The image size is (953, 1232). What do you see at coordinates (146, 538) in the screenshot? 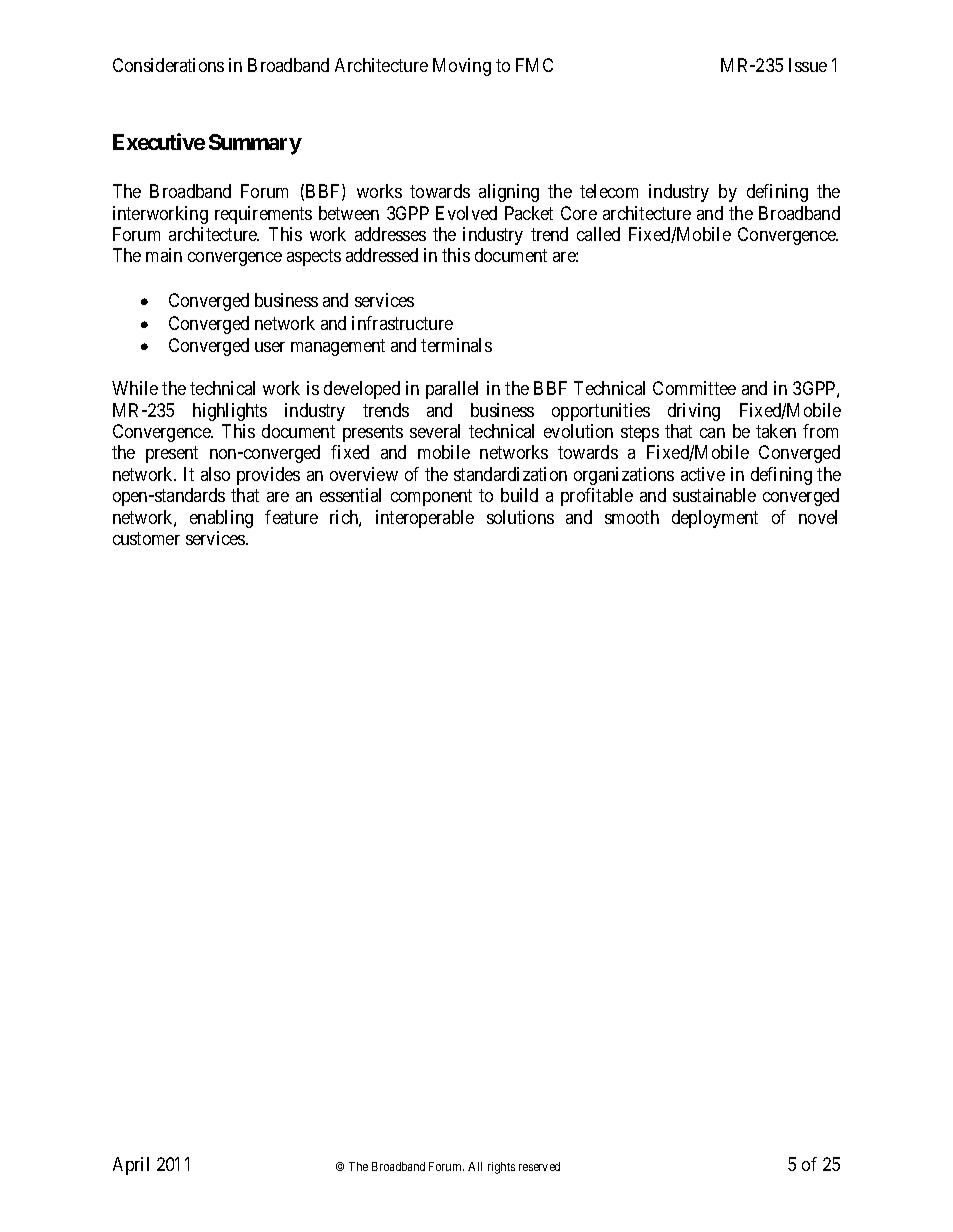
I see `customer` at bounding box center [146, 538].
